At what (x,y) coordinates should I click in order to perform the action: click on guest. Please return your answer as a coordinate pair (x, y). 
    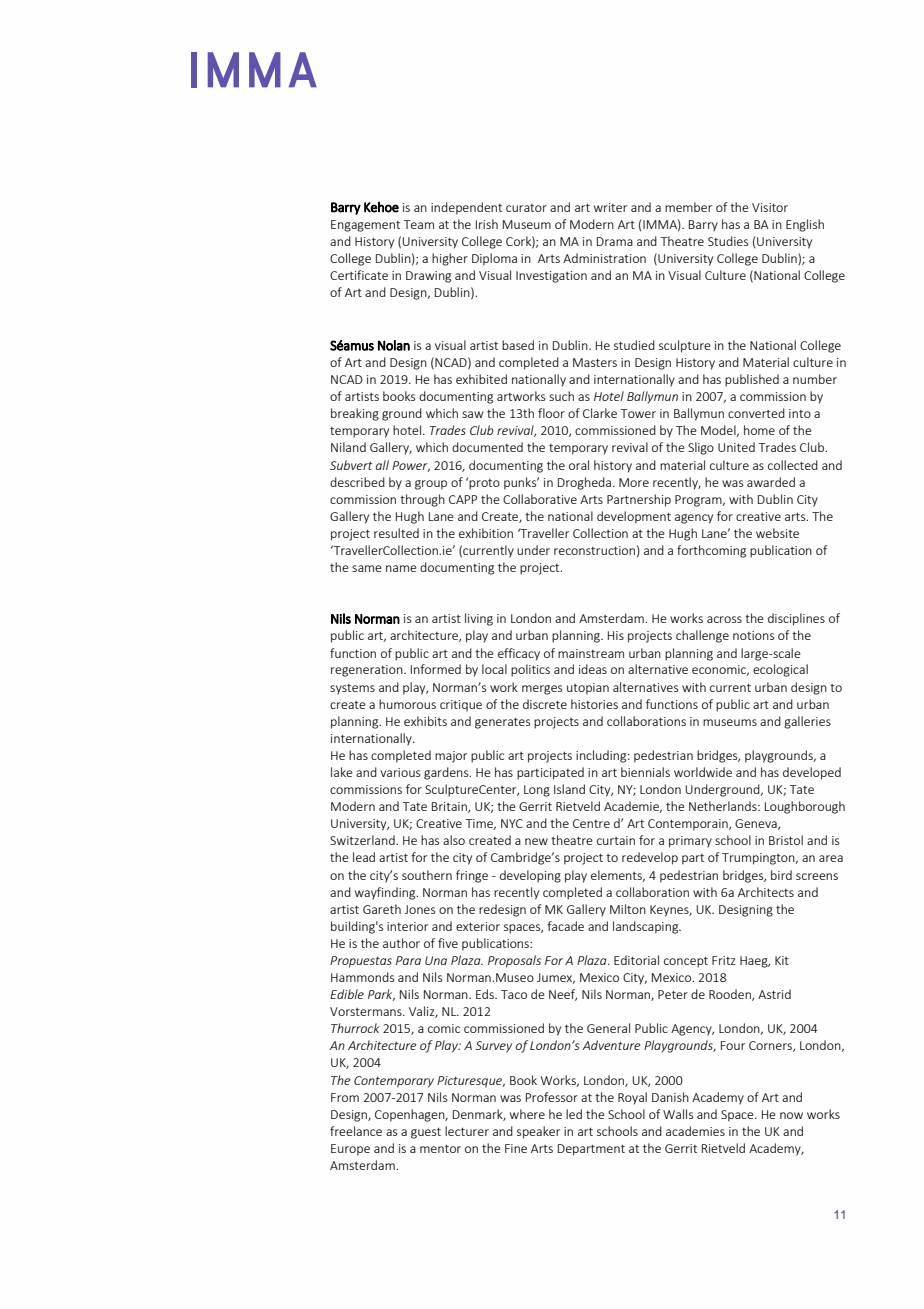
    Looking at the image, I should click on (426, 1133).
